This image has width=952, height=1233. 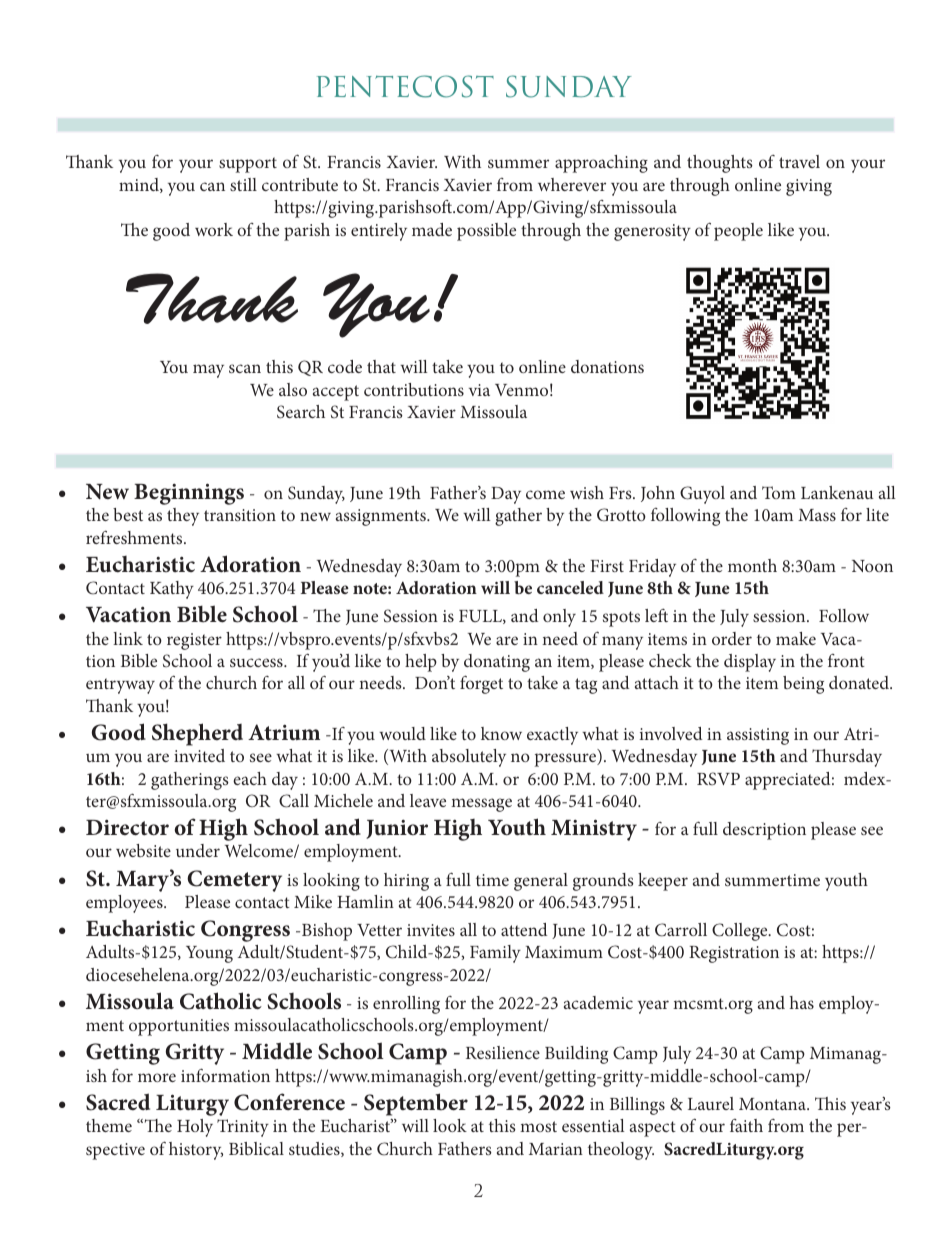 I want to click on general, so click(x=541, y=882).
